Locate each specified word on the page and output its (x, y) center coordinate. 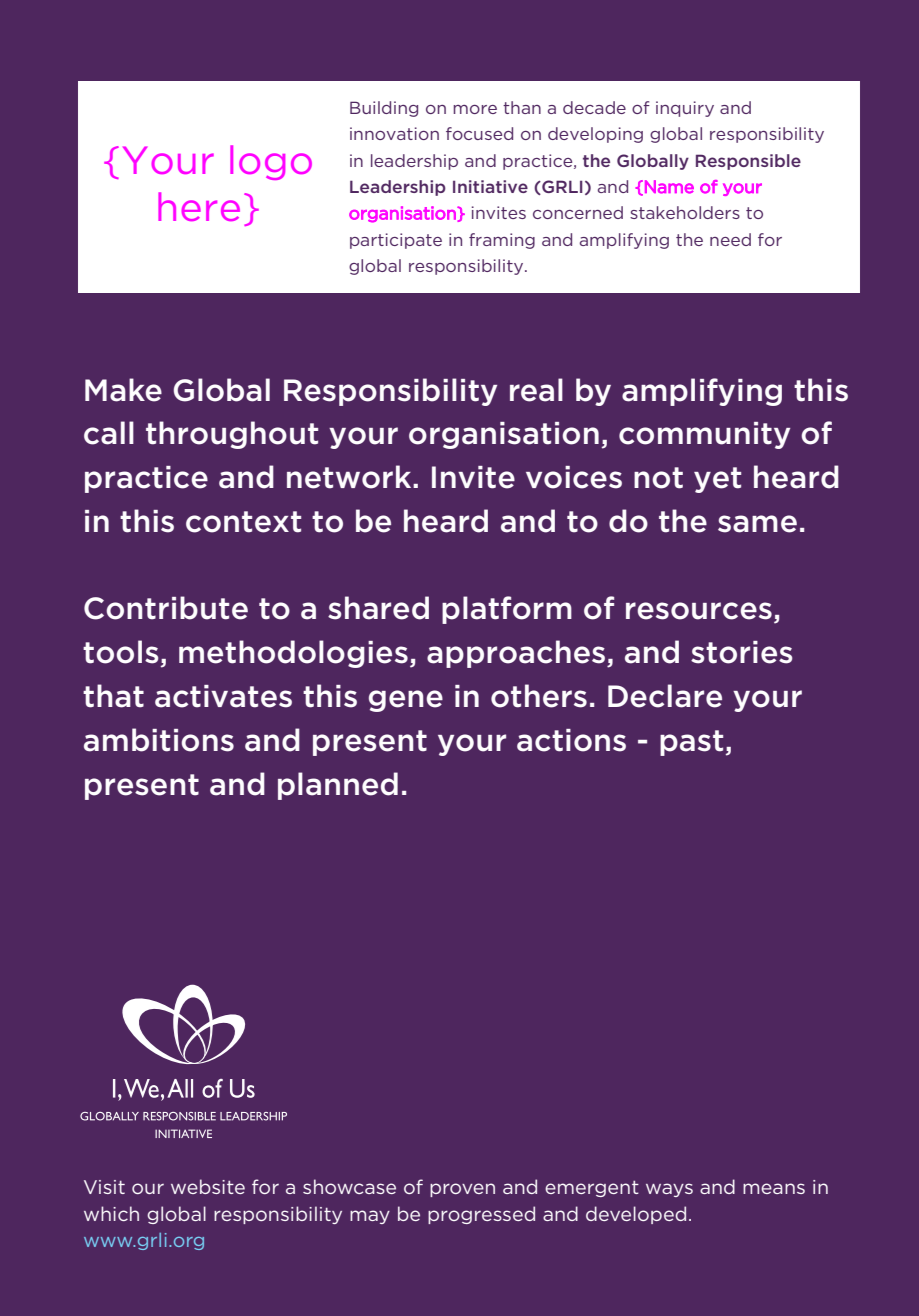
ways (669, 1190)
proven (462, 1190)
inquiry (685, 109)
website (208, 1186)
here (199, 206)
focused (479, 133)
